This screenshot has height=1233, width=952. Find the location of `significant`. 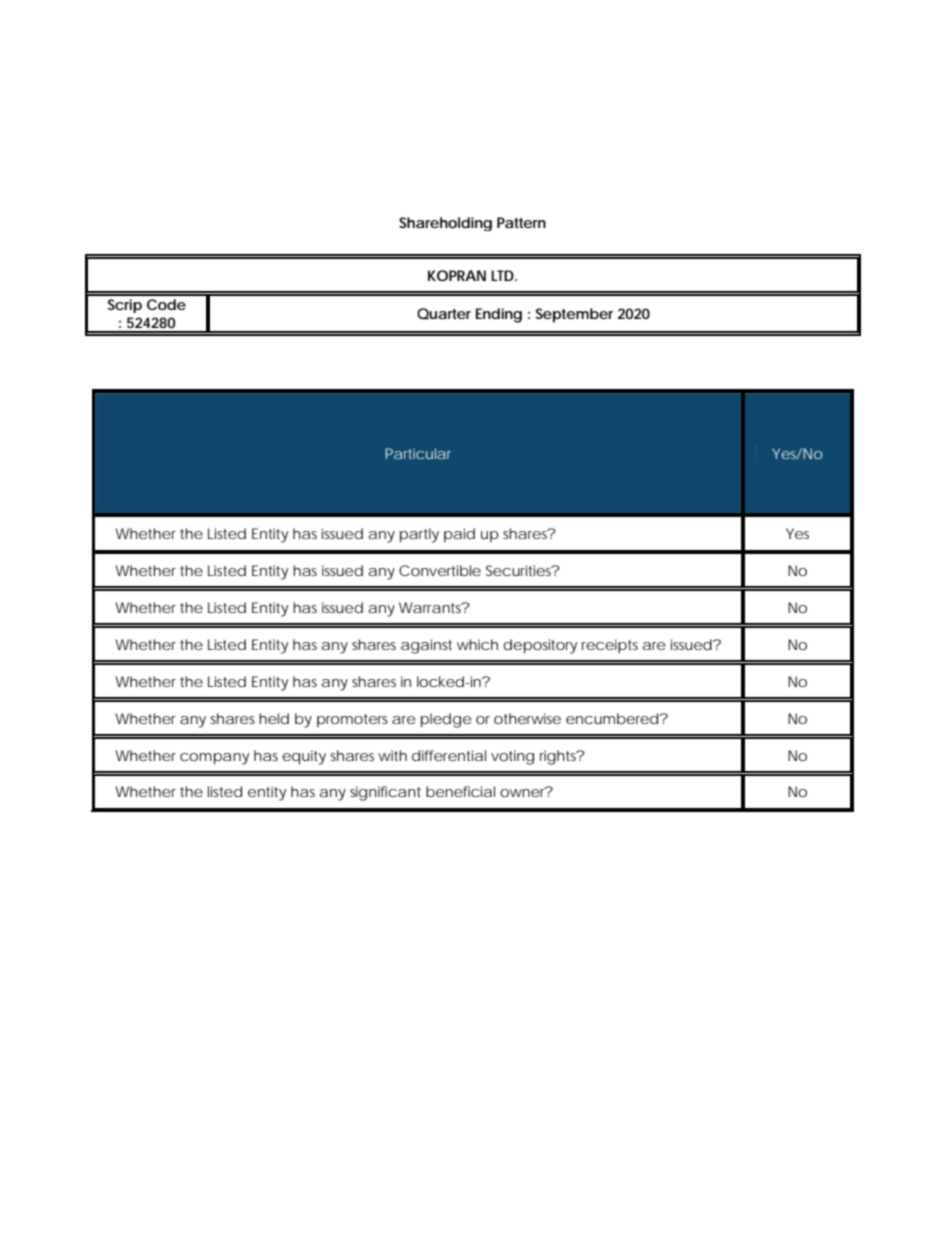

significant is located at coordinates (385, 793).
